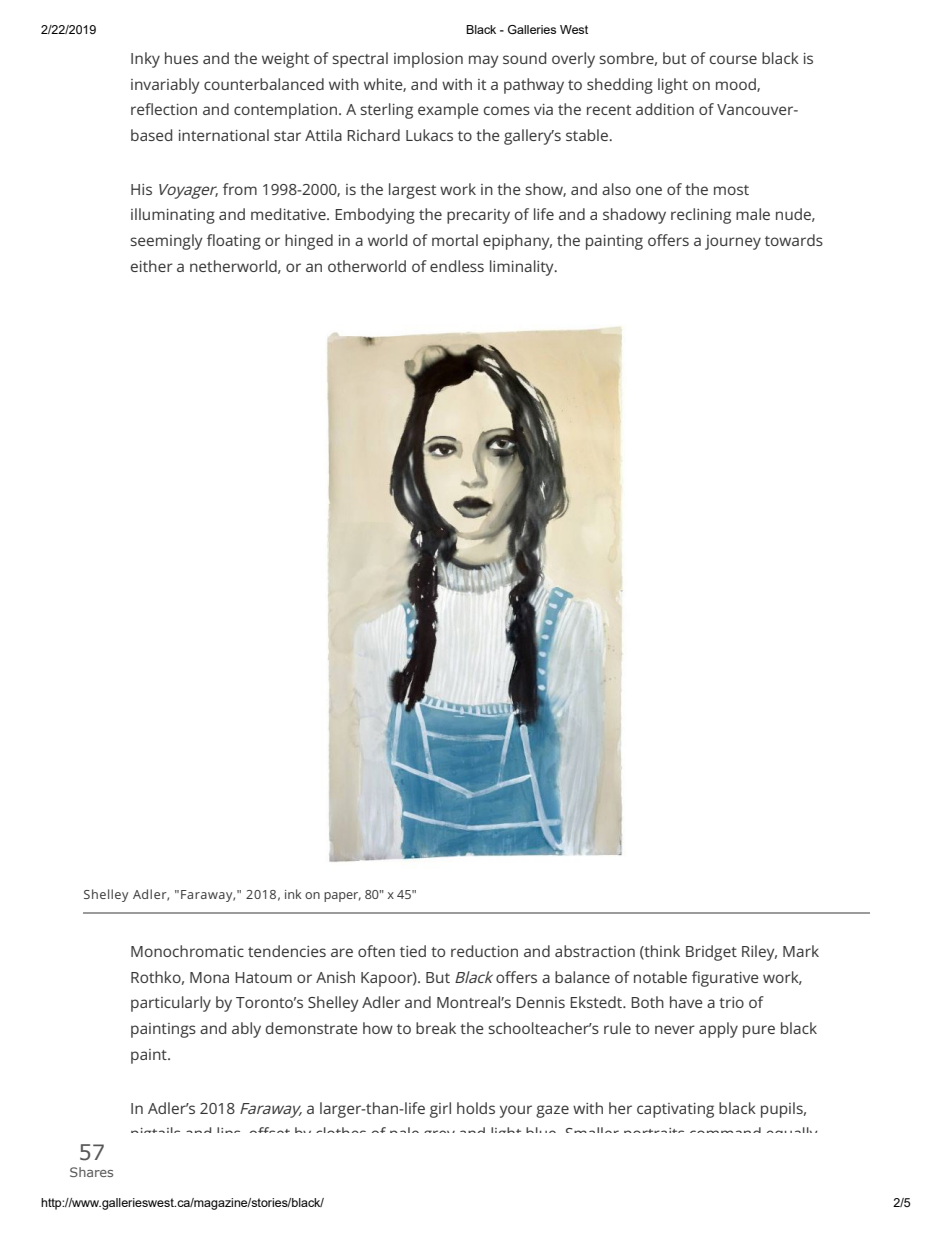  Describe the element at coordinates (737, 85) in the screenshot. I see `mood` at that location.
